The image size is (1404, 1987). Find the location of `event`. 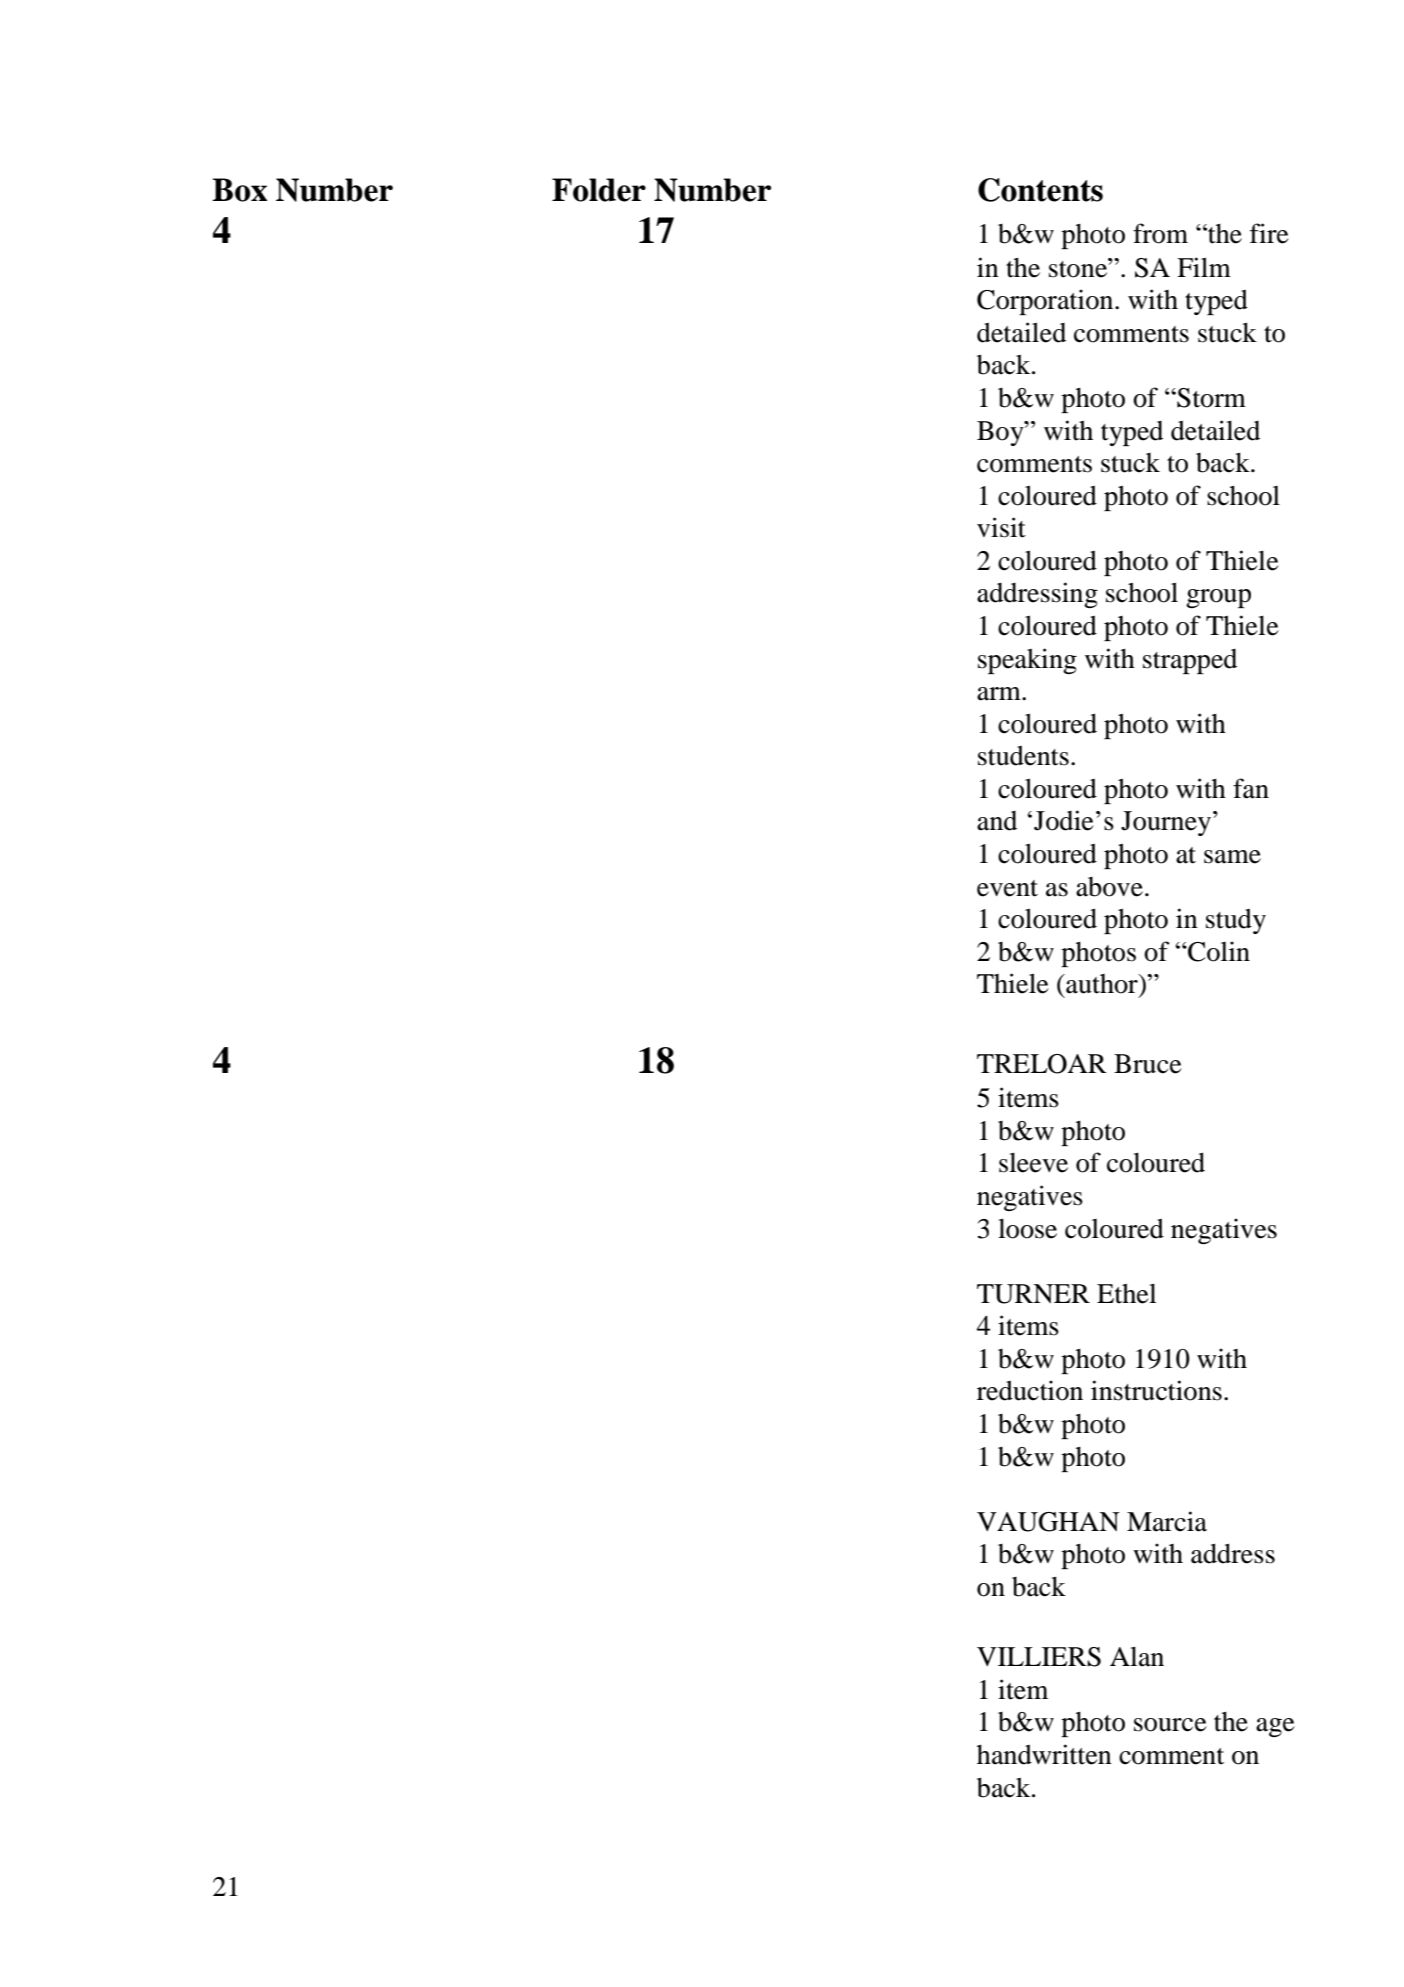

event is located at coordinates (1007, 888).
